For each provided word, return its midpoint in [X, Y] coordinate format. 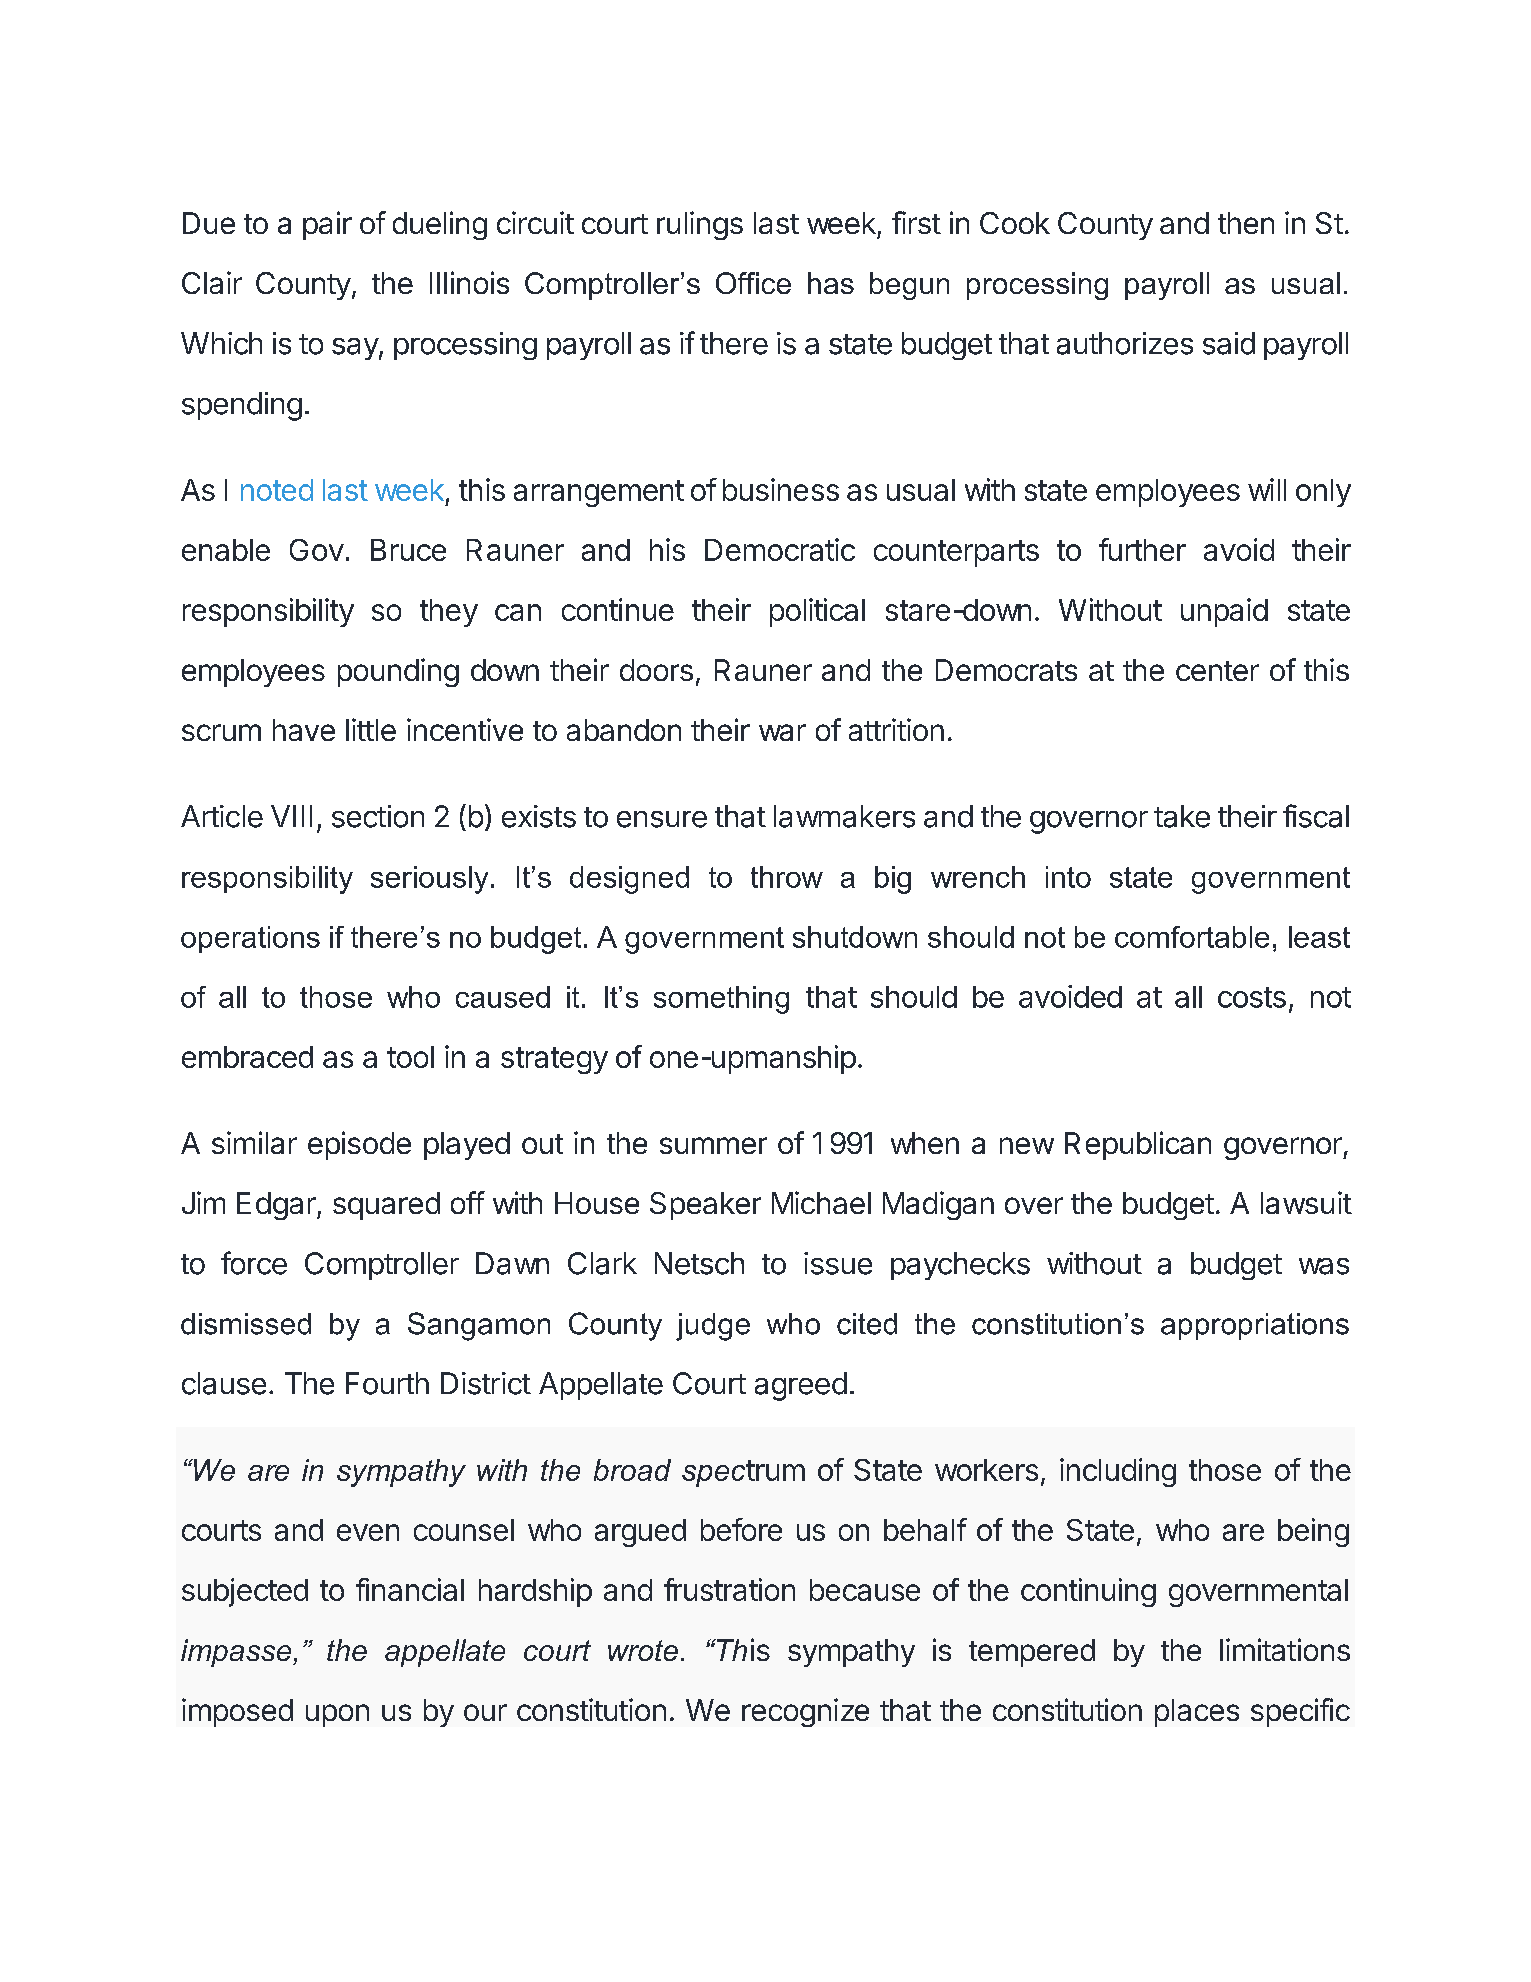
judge [713, 1327]
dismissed [246, 1324]
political [817, 612]
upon [337, 1715]
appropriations [1255, 1326]
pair [327, 225]
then [1246, 223]
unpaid [1224, 612]
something [721, 1000]
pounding [398, 672]
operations [250, 939]
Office [753, 283]
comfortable [1192, 937]
